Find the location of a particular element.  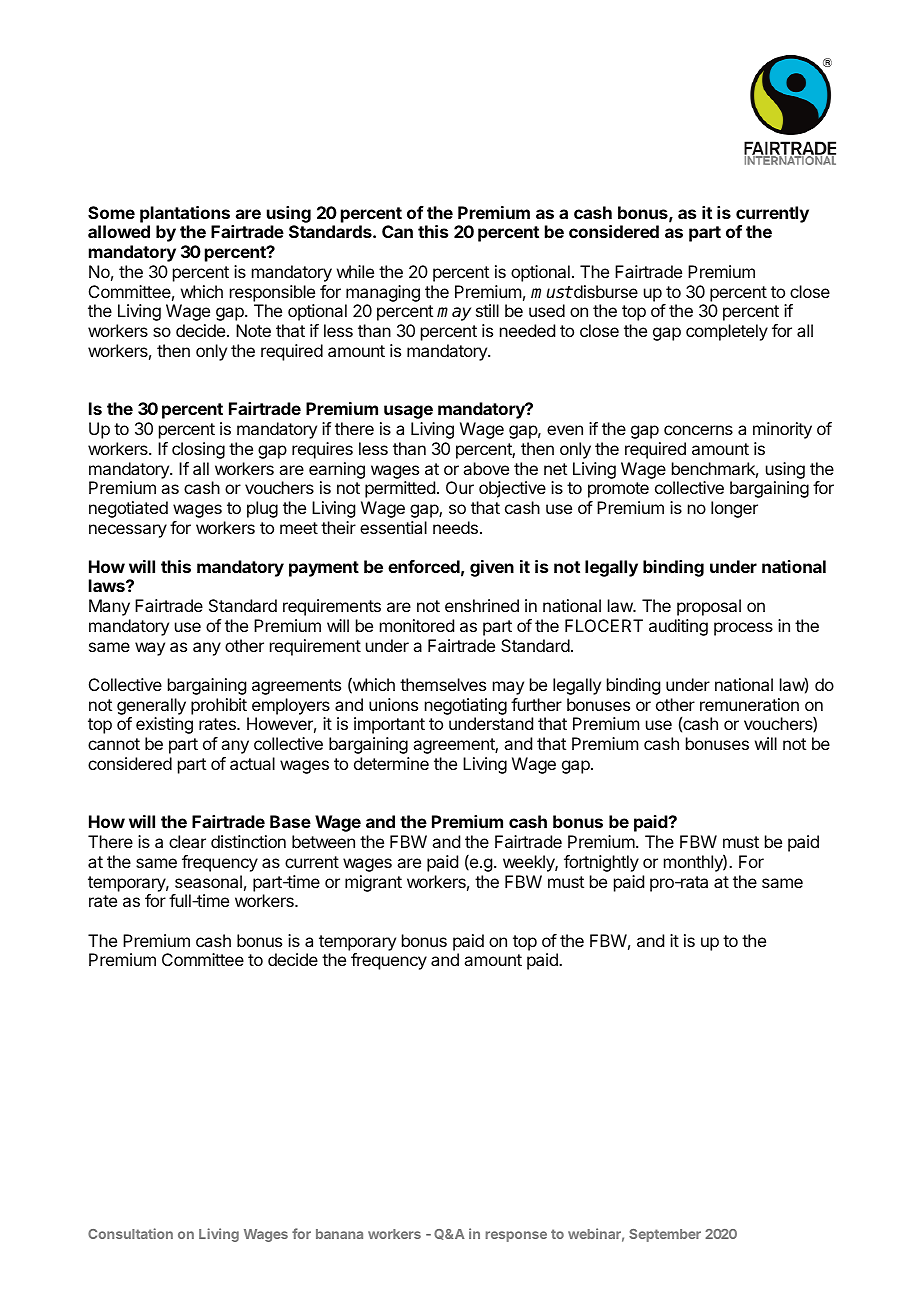

existing is located at coordinates (164, 725).
